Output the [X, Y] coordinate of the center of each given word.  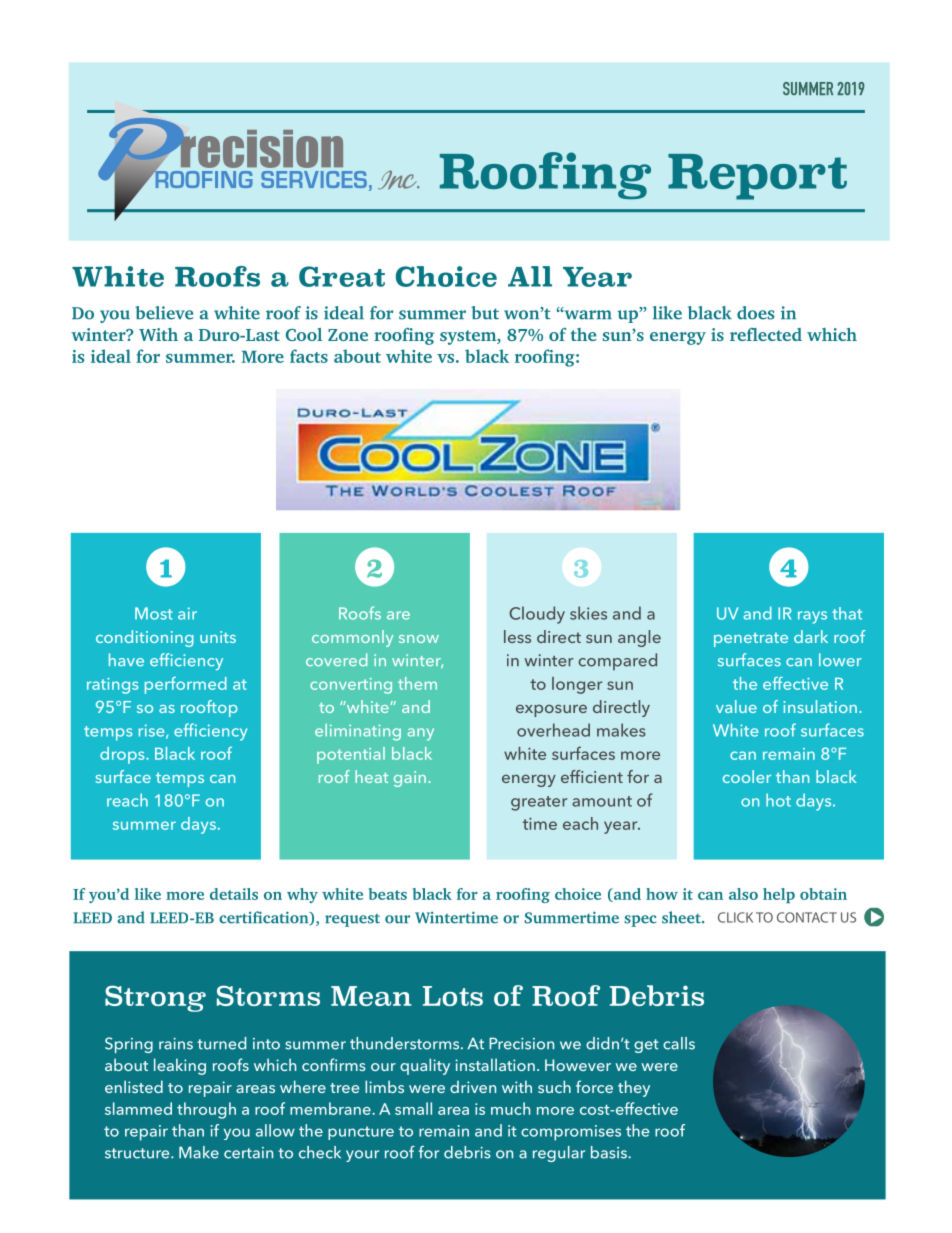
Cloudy [537, 615]
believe [164, 313]
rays [812, 617]
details [234, 894]
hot [778, 800]
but [485, 313]
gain [410, 779]
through [206, 1110]
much [510, 1108]
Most [154, 613]
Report [757, 177]
